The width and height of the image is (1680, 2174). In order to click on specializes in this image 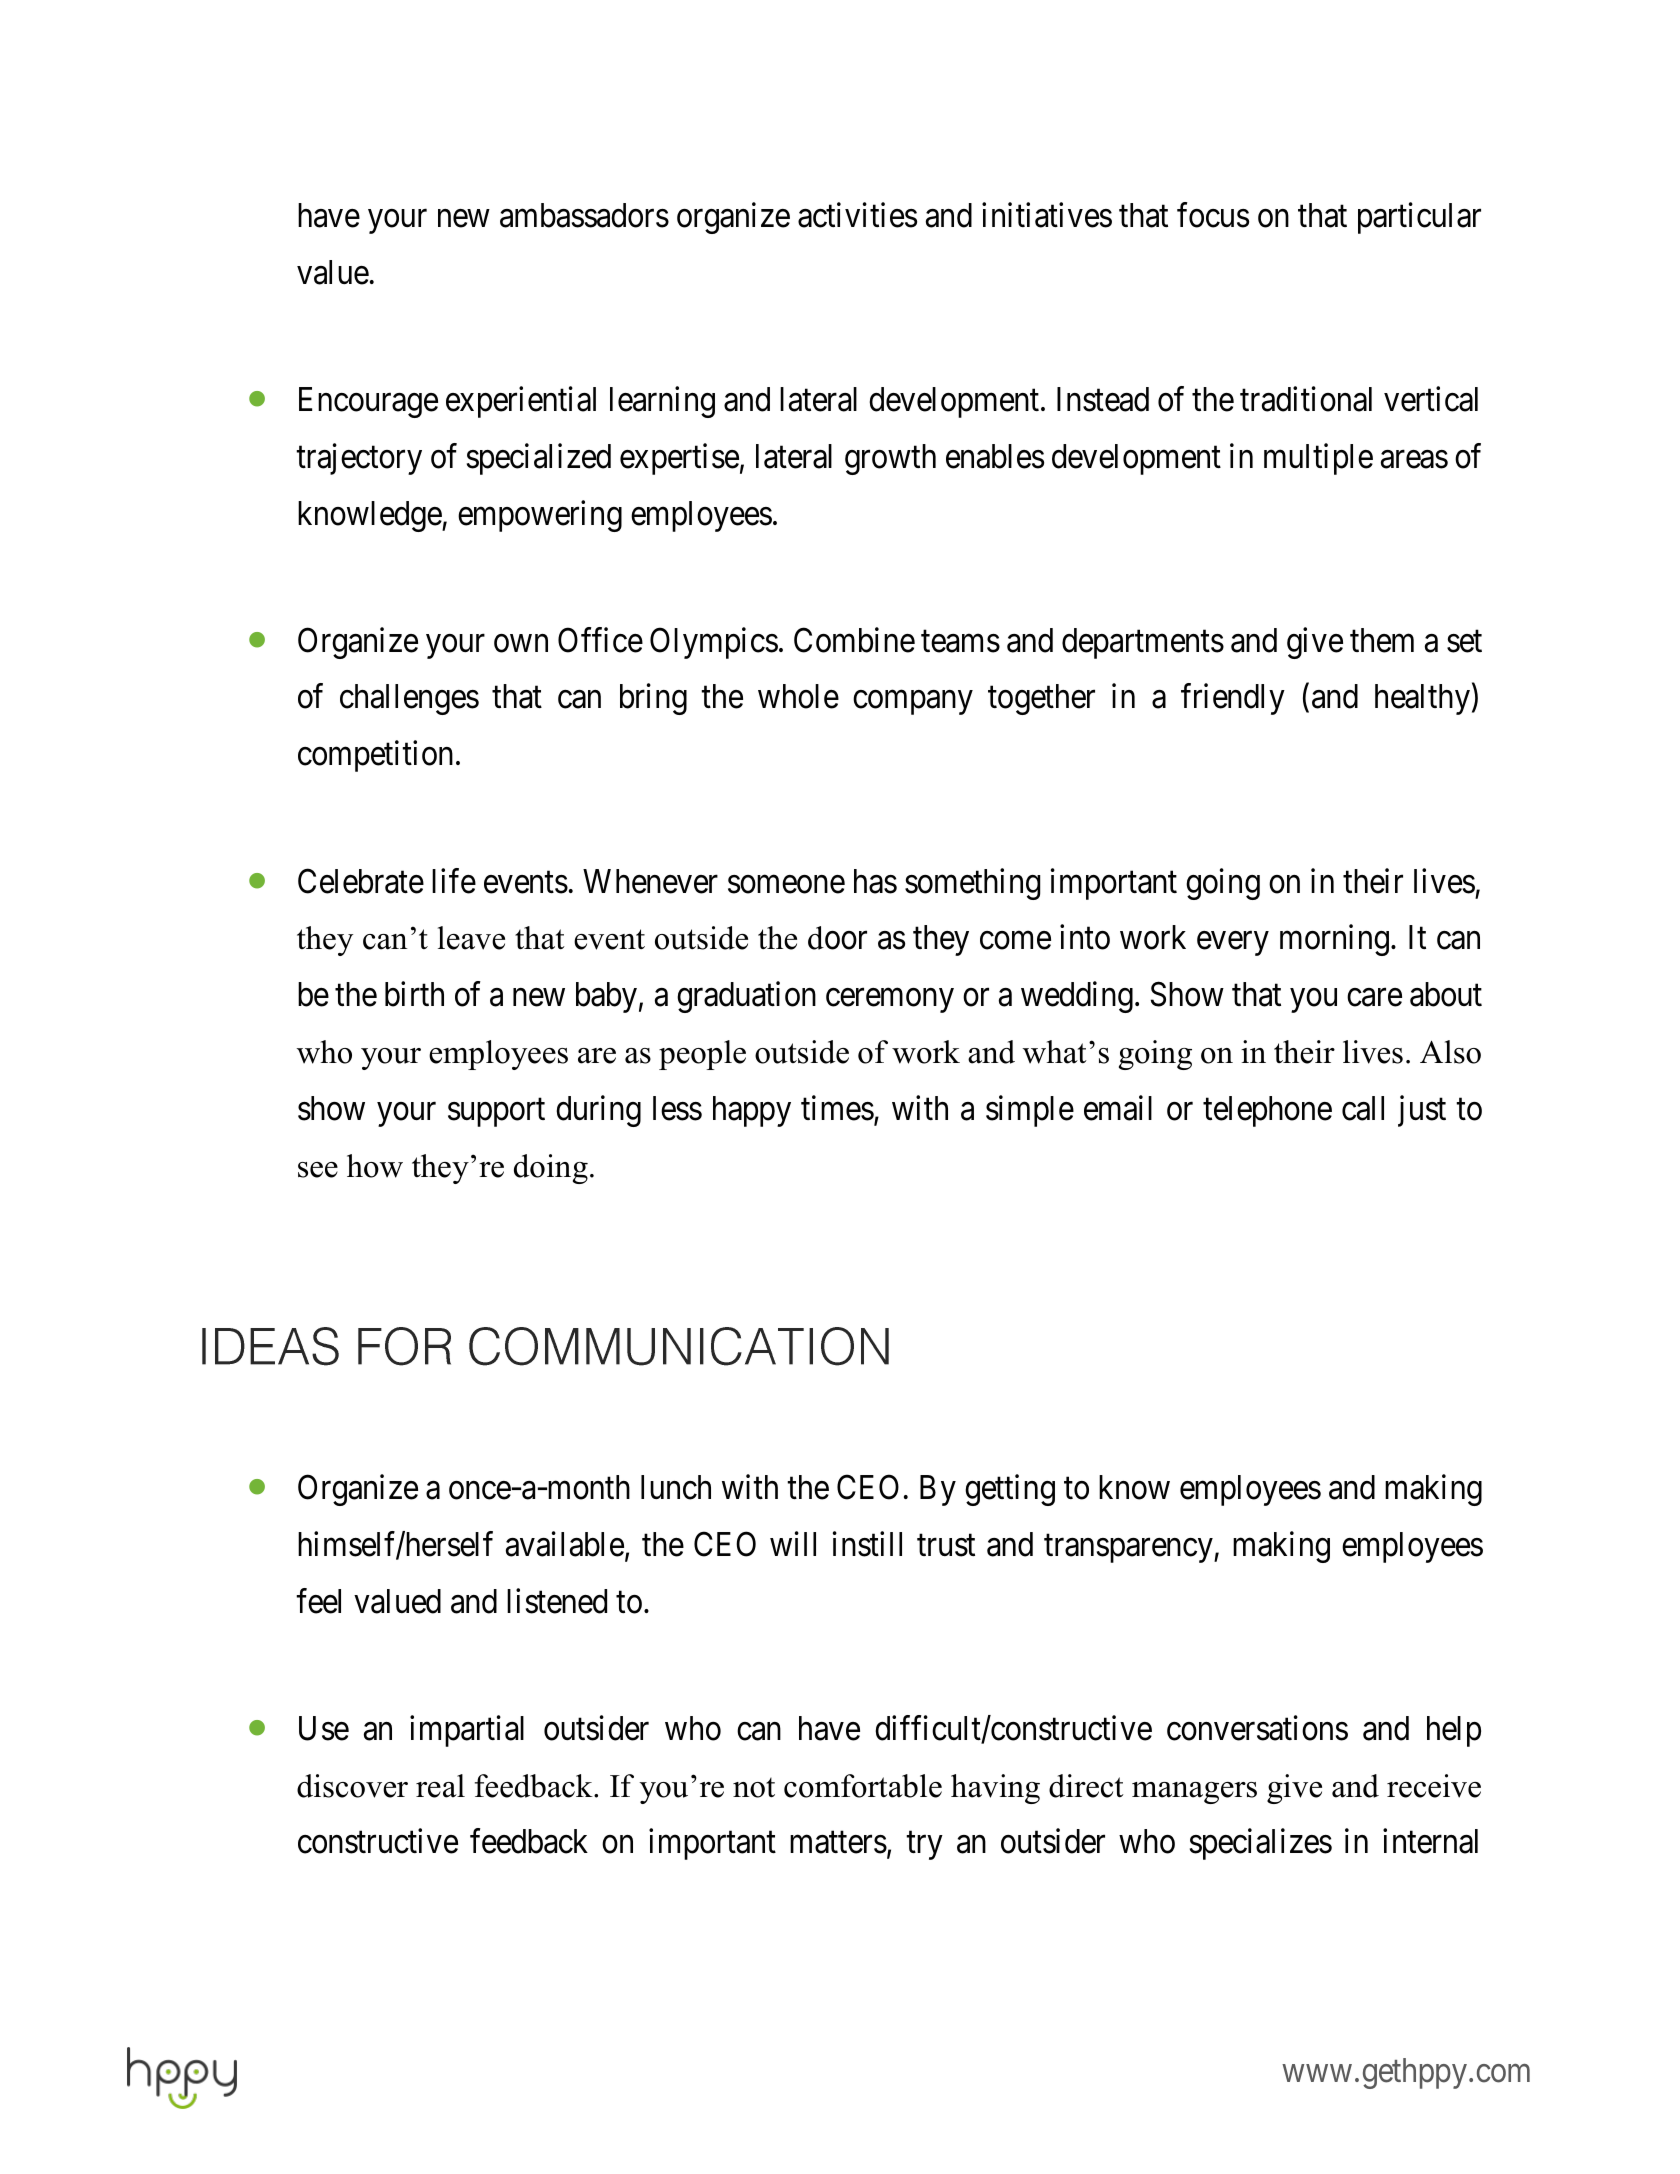, I will do `click(1261, 1844)`.
